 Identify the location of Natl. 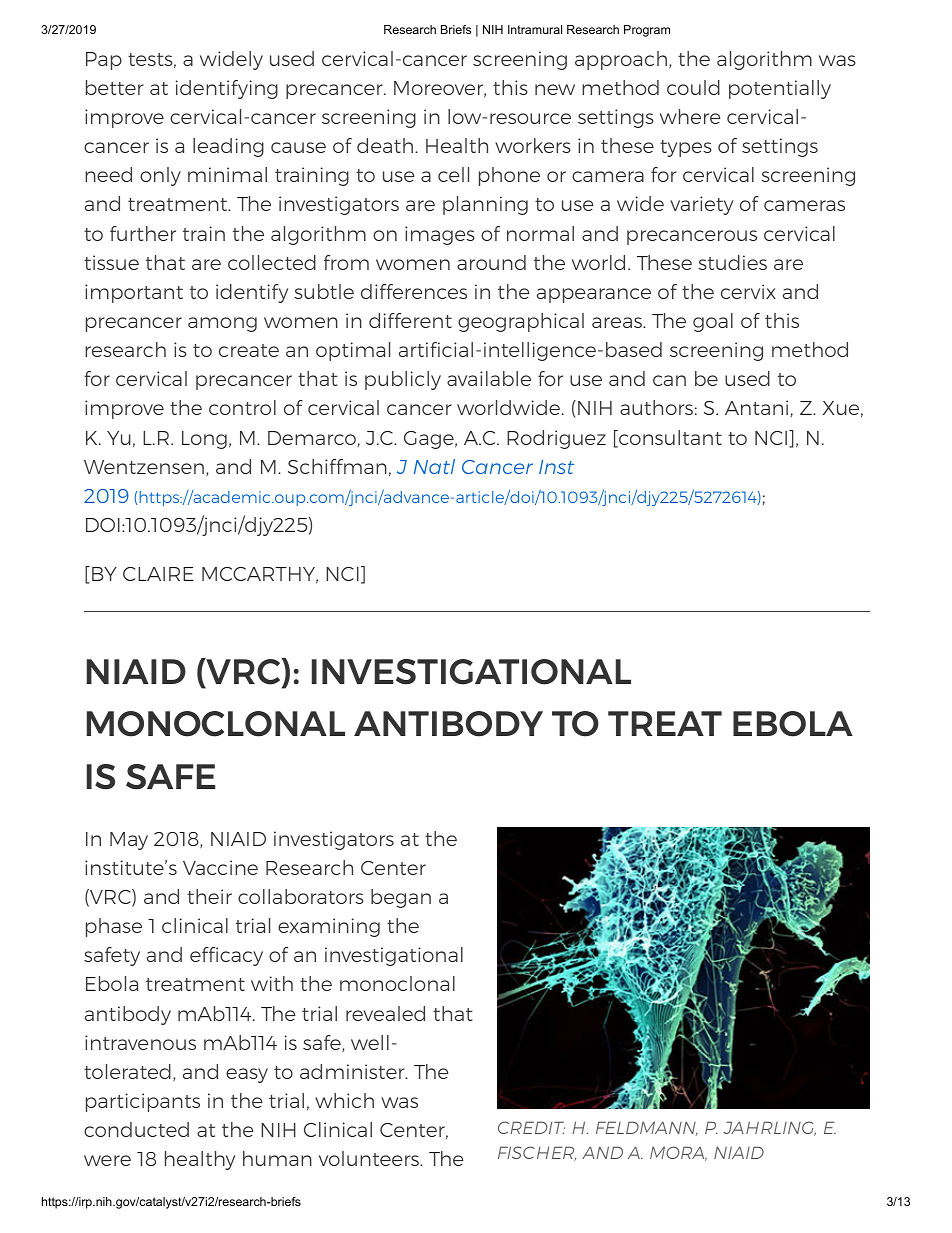
(434, 466).
